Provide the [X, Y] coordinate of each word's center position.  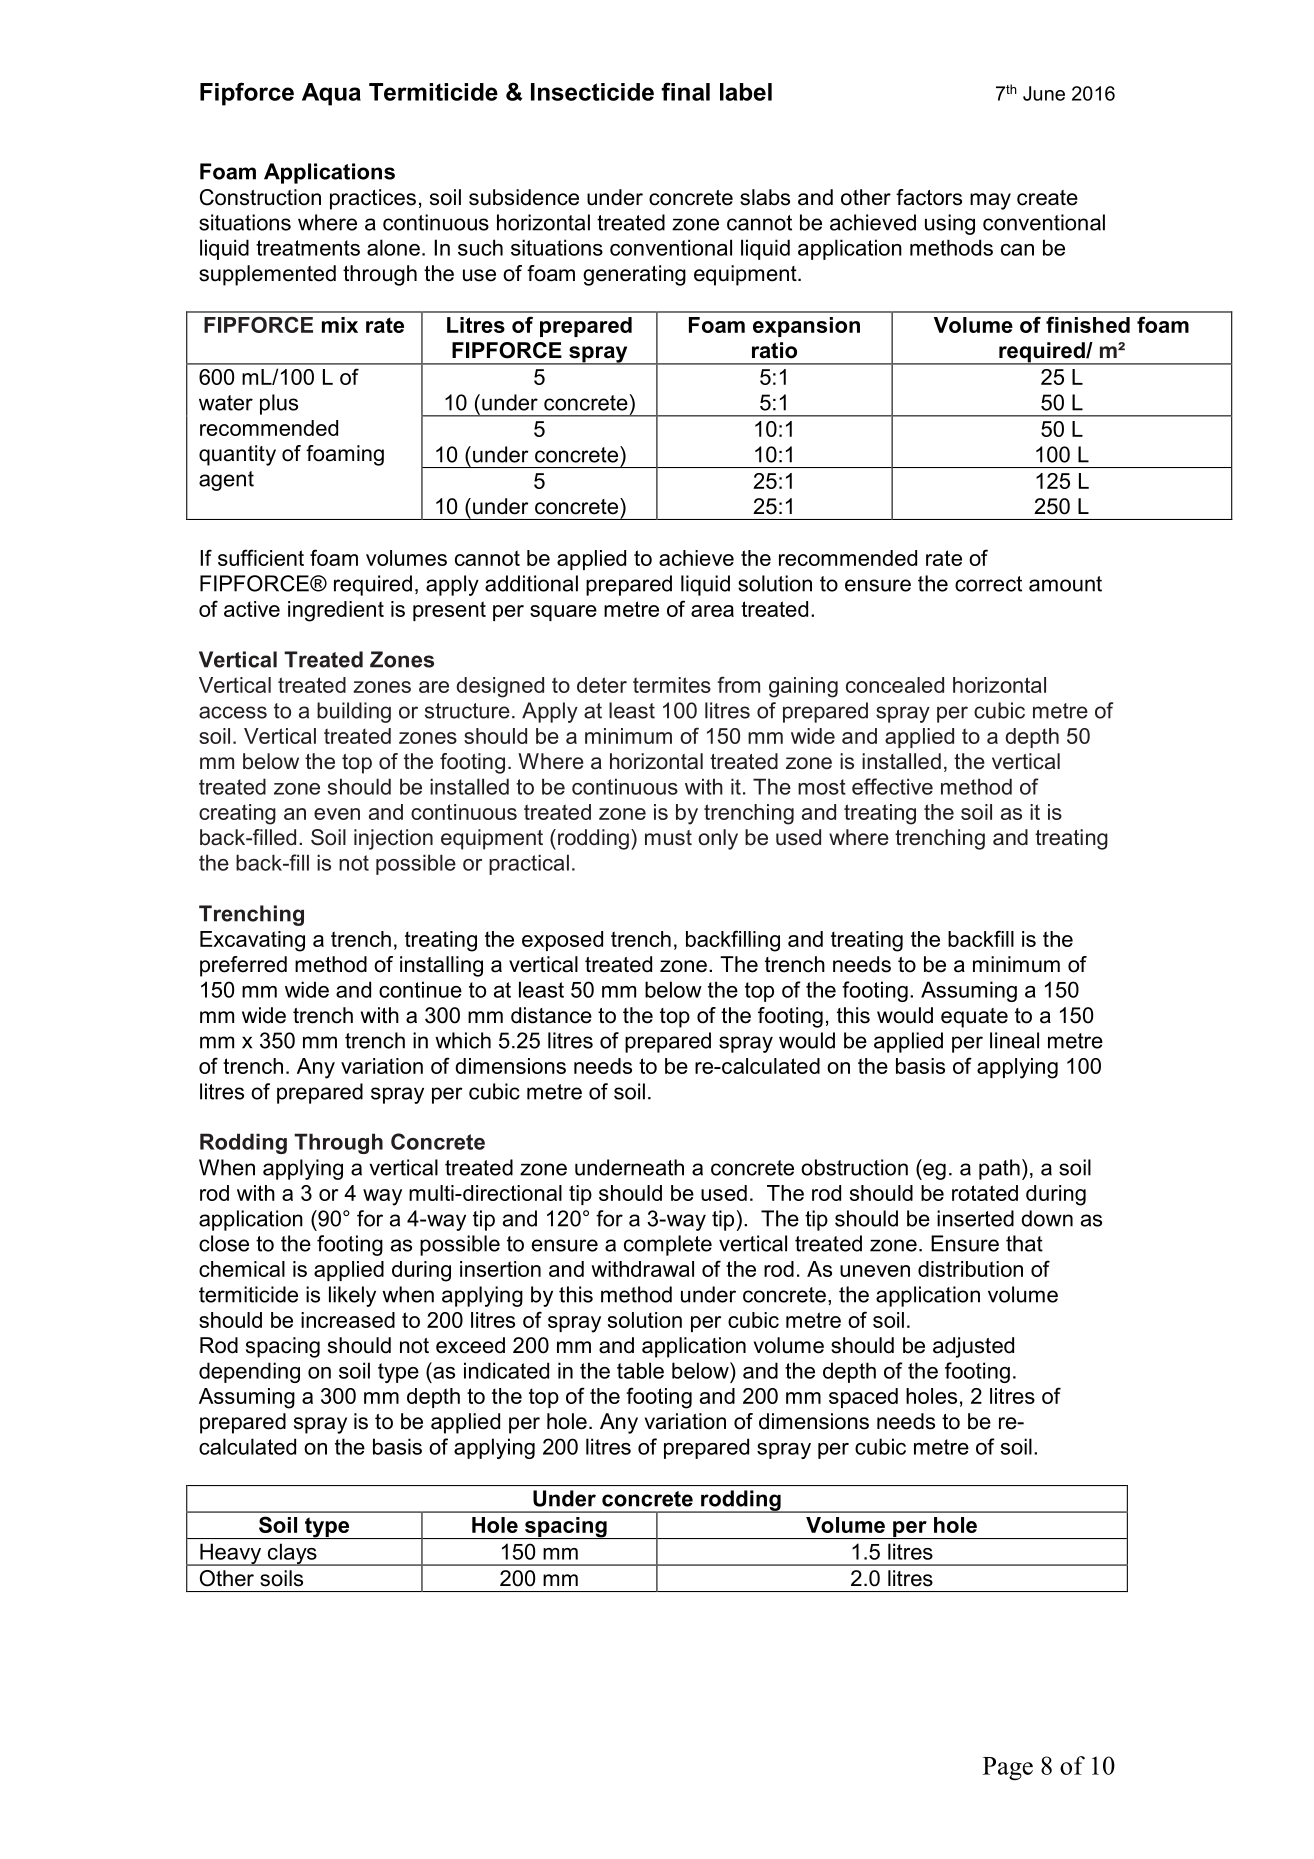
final [685, 91]
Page [1008, 1769]
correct [988, 584]
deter [602, 685]
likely [352, 1296]
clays [292, 1554]
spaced [863, 1398]
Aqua [331, 94]
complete [668, 1245]
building [354, 712]
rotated [985, 1193]
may [990, 201]
